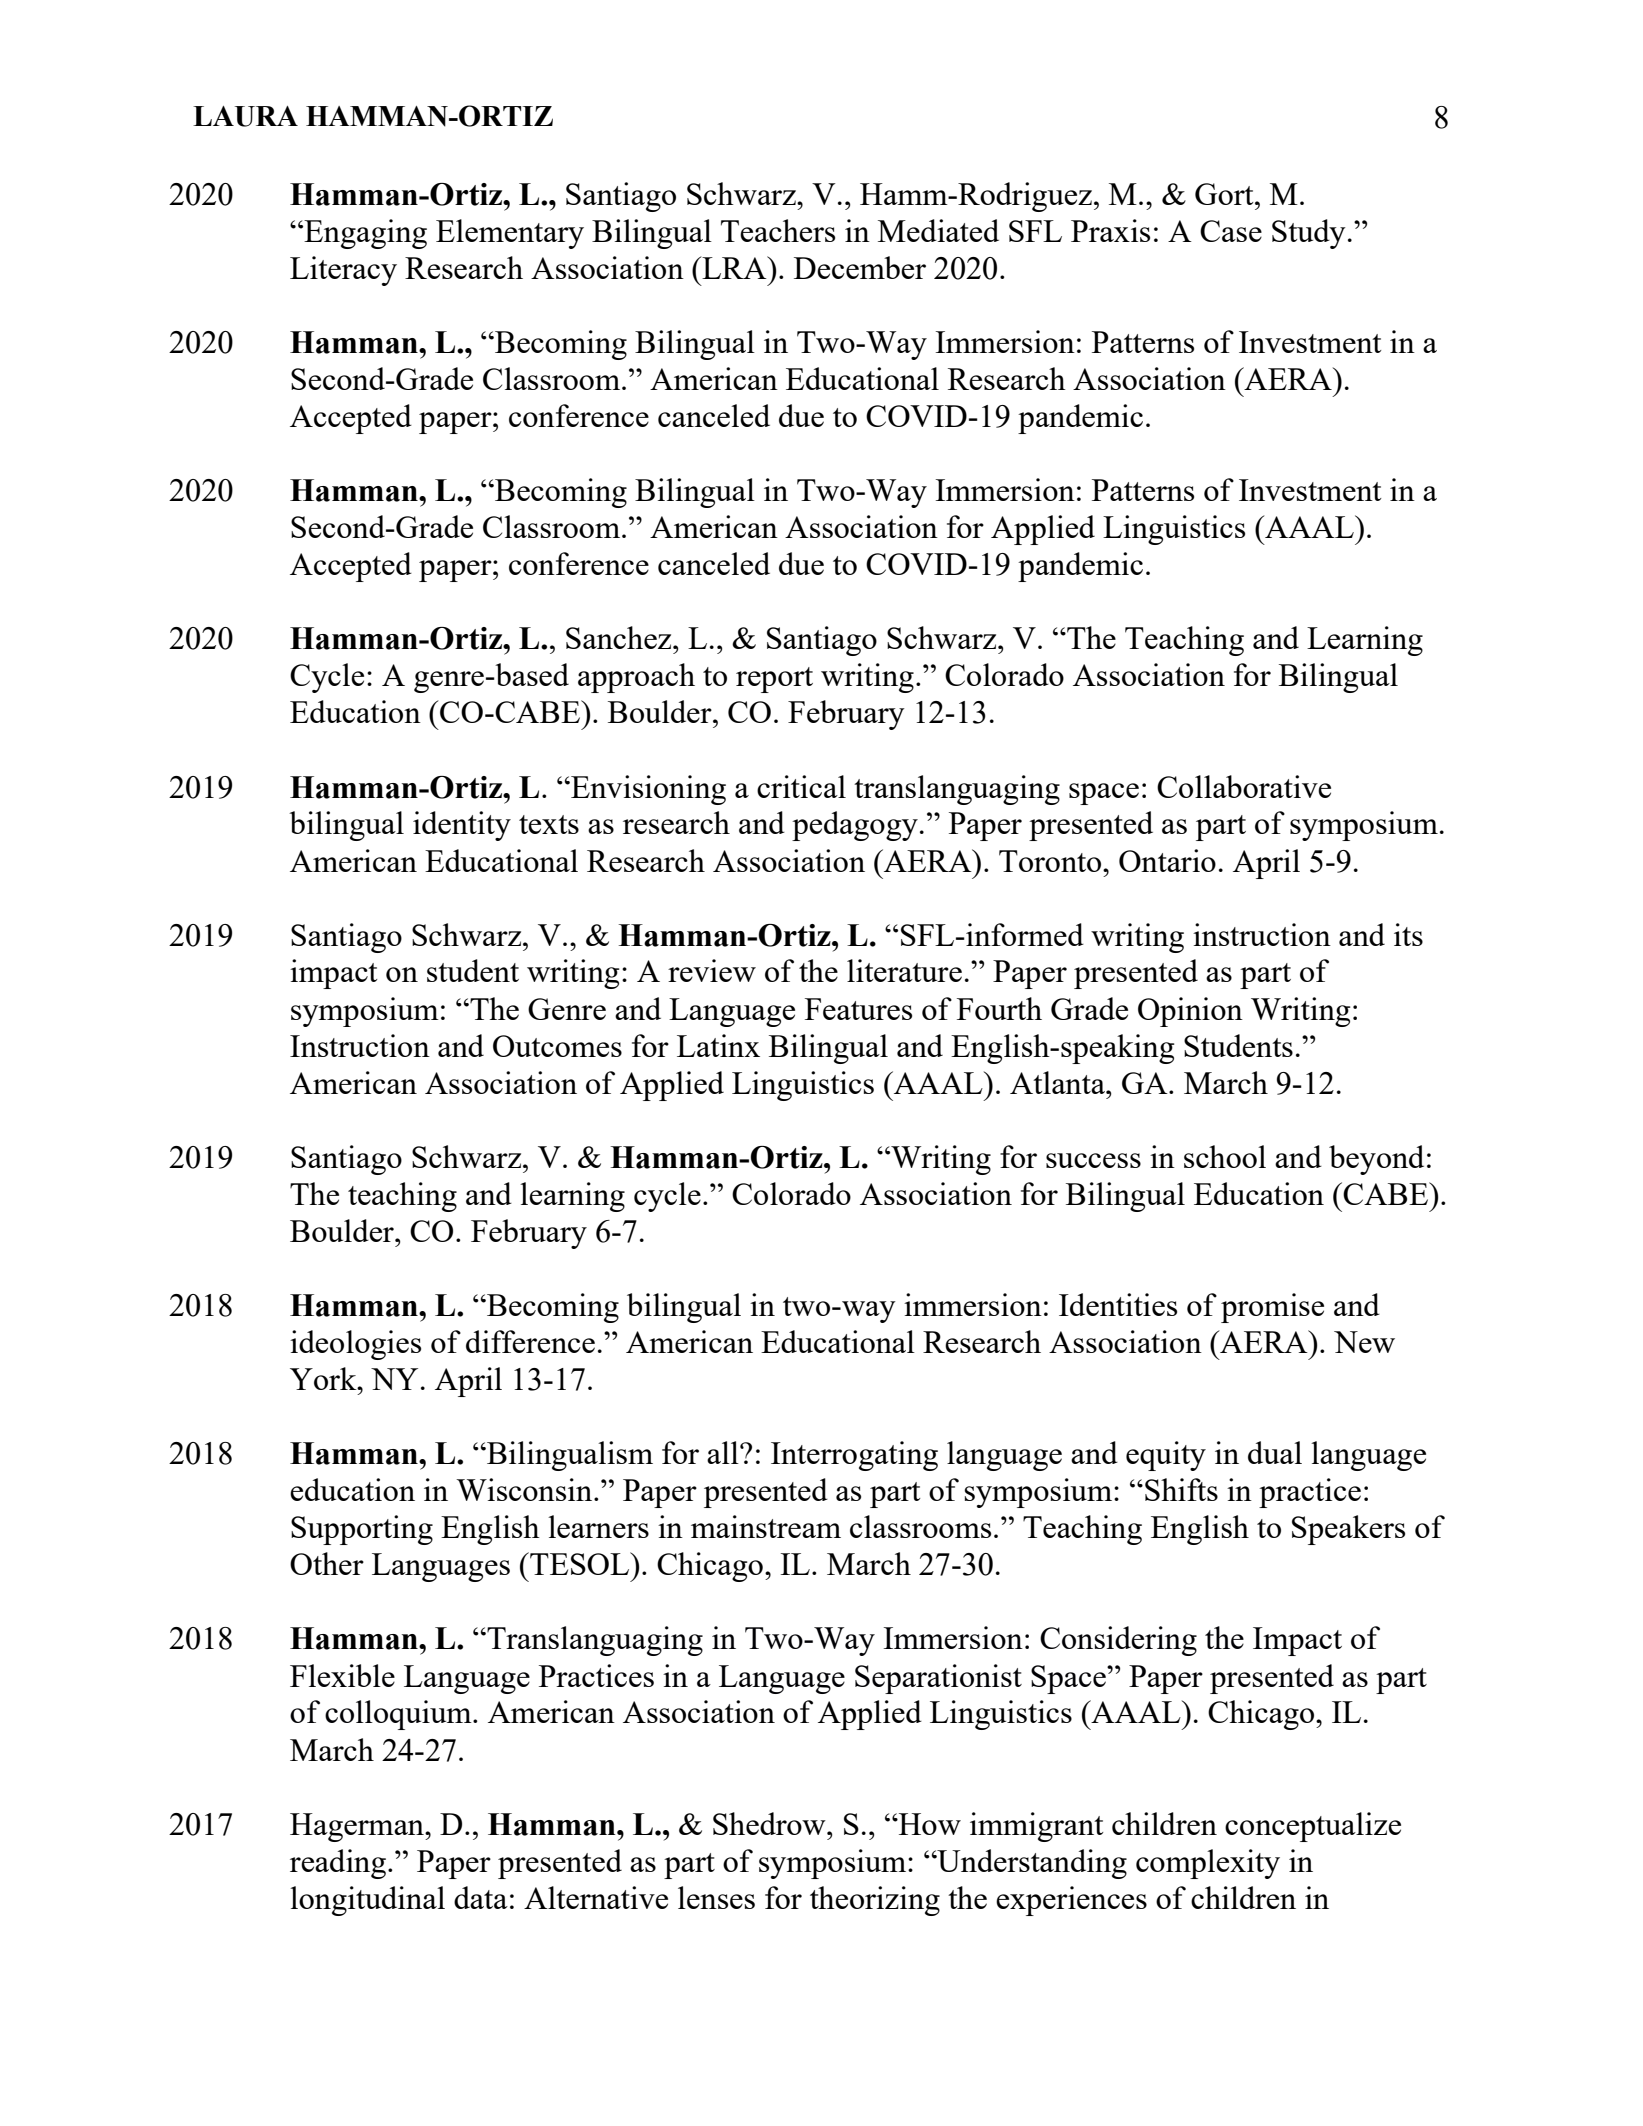 This screenshot has height=2126, width=1643. What do you see at coordinates (1272, 1308) in the screenshot?
I see `promise` at bounding box center [1272, 1308].
